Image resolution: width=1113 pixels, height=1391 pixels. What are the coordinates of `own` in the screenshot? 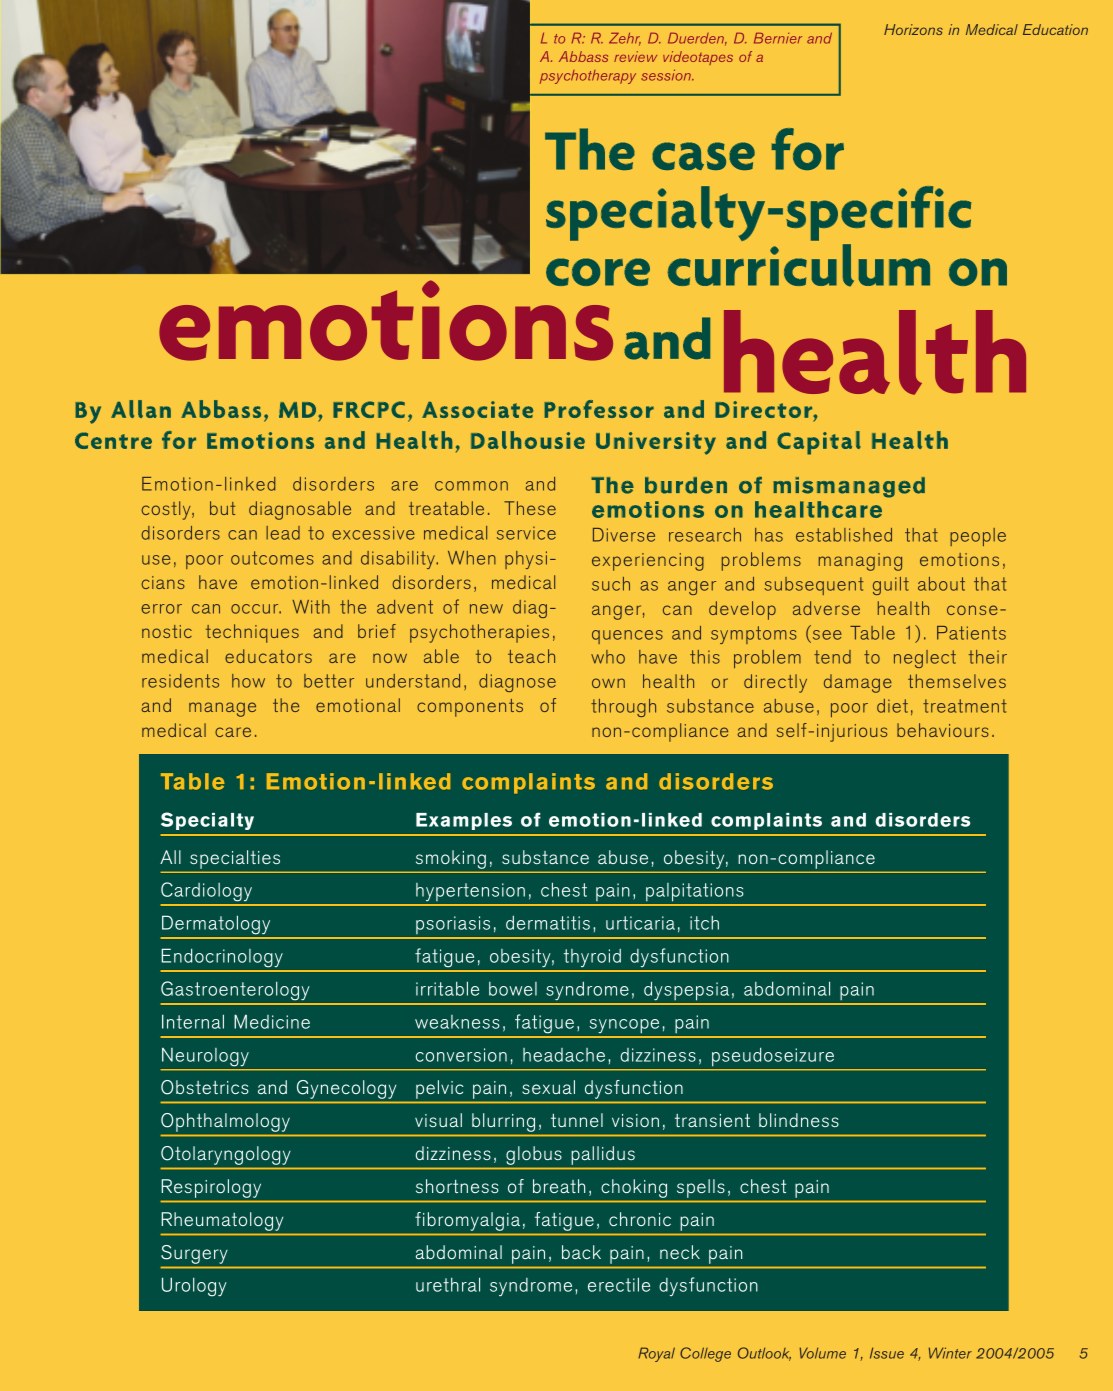 It's located at (608, 683).
